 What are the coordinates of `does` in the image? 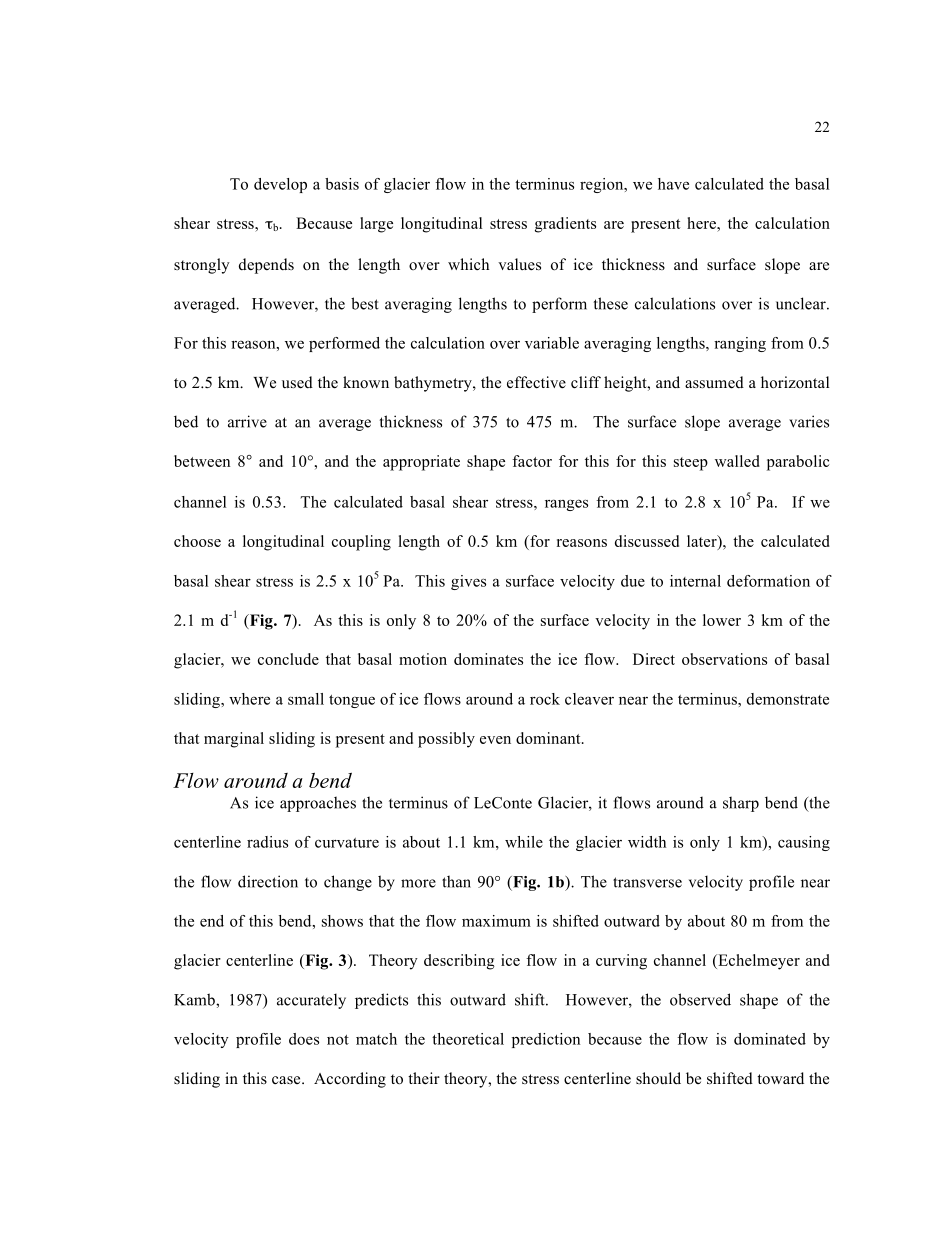 It's located at (304, 1039).
